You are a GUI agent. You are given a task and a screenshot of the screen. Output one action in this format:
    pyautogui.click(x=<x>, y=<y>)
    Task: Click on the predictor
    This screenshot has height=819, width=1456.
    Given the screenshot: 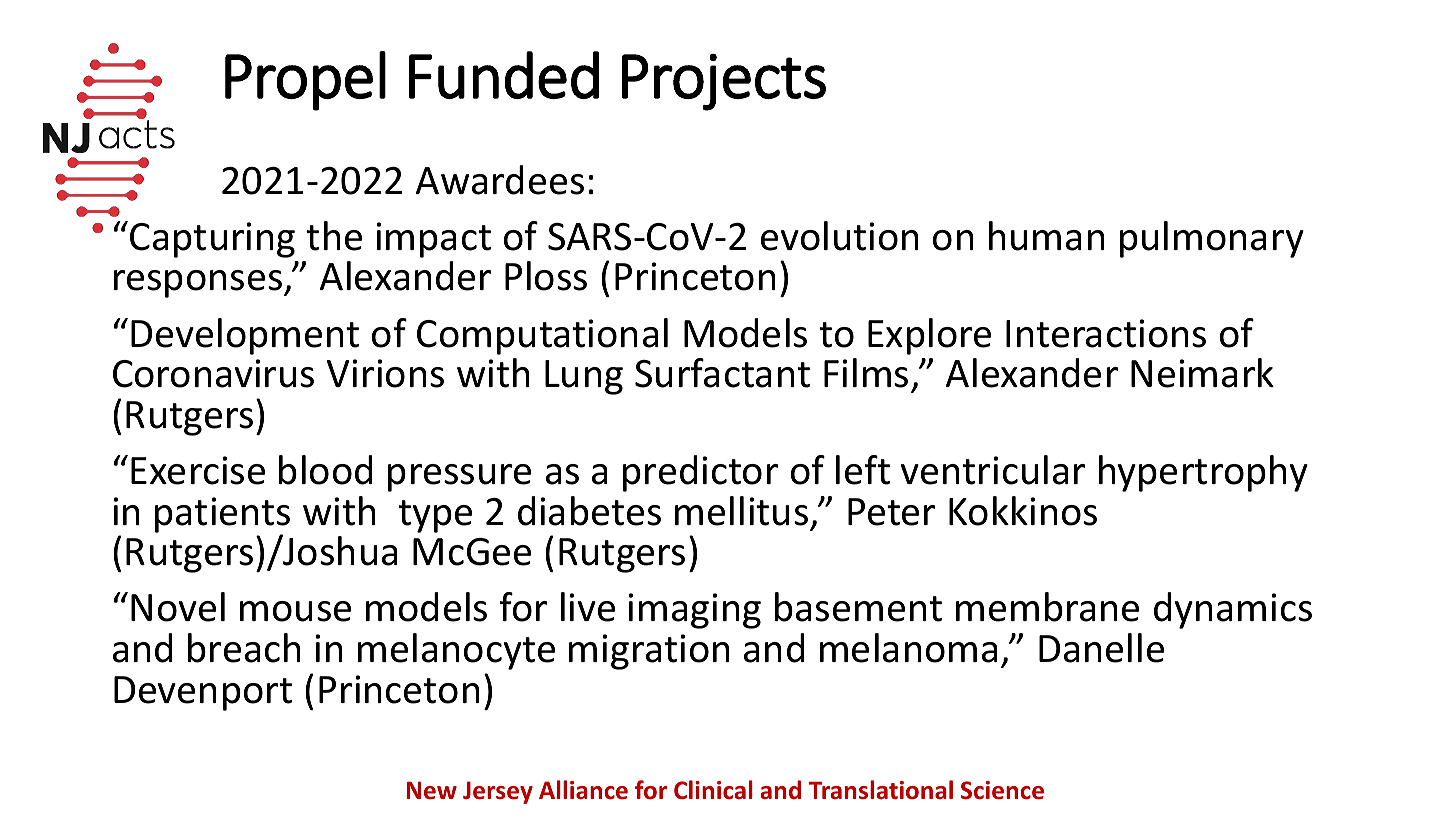 What is the action you would take?
    pyautogui.click(x=700, y=473)
